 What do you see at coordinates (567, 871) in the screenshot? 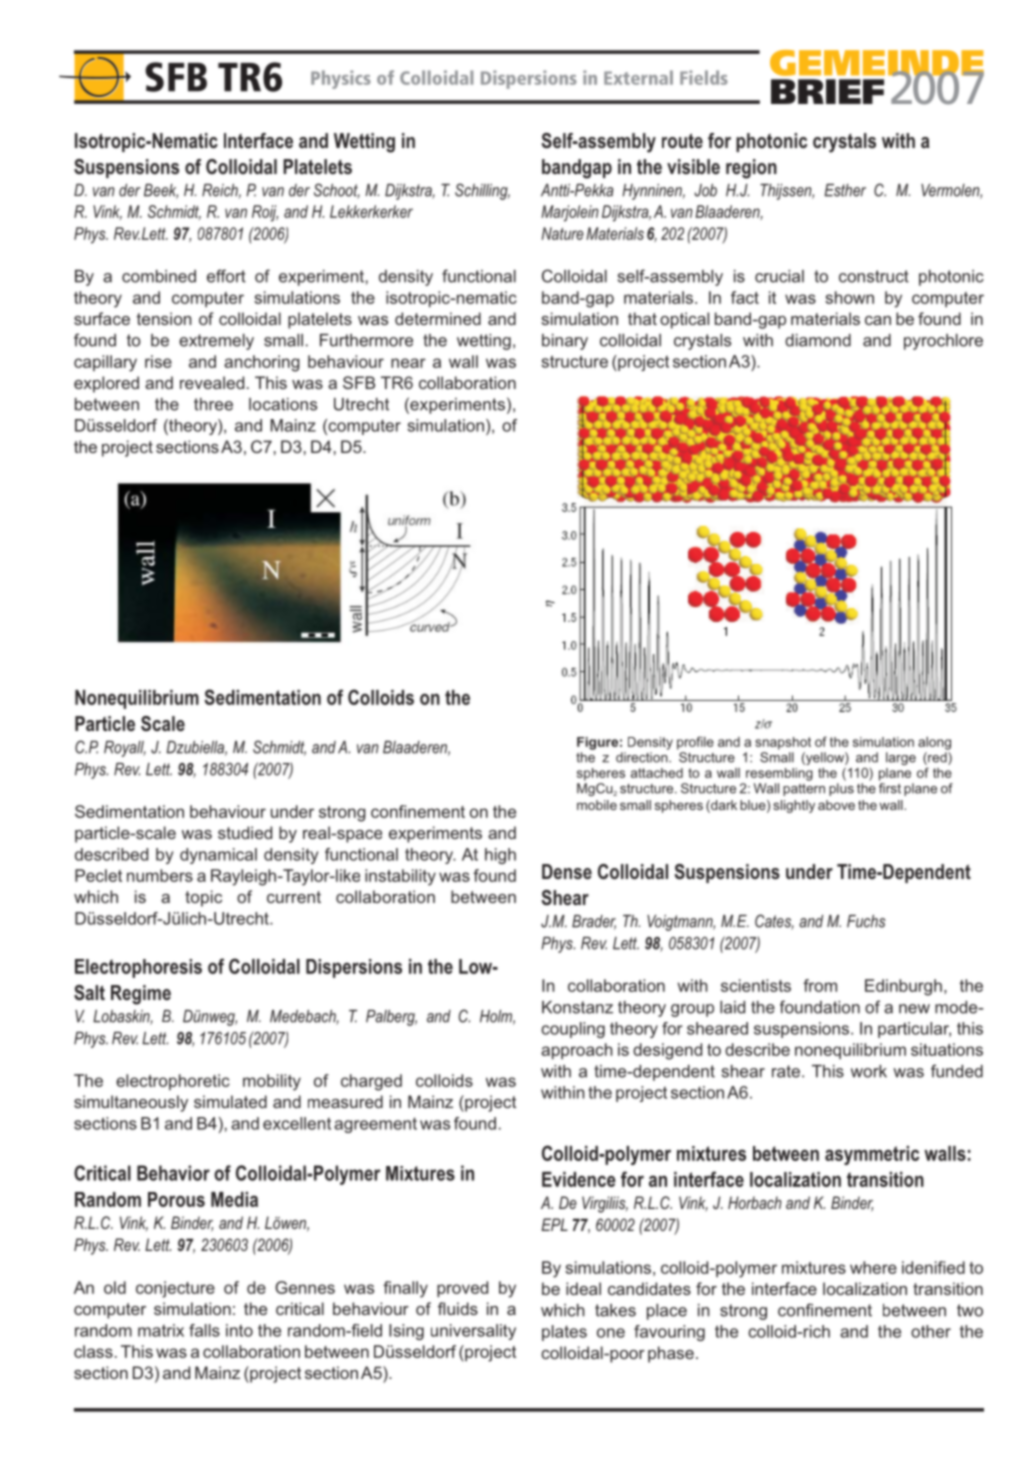
I see `Dense` at bounding box center [567, 871].
